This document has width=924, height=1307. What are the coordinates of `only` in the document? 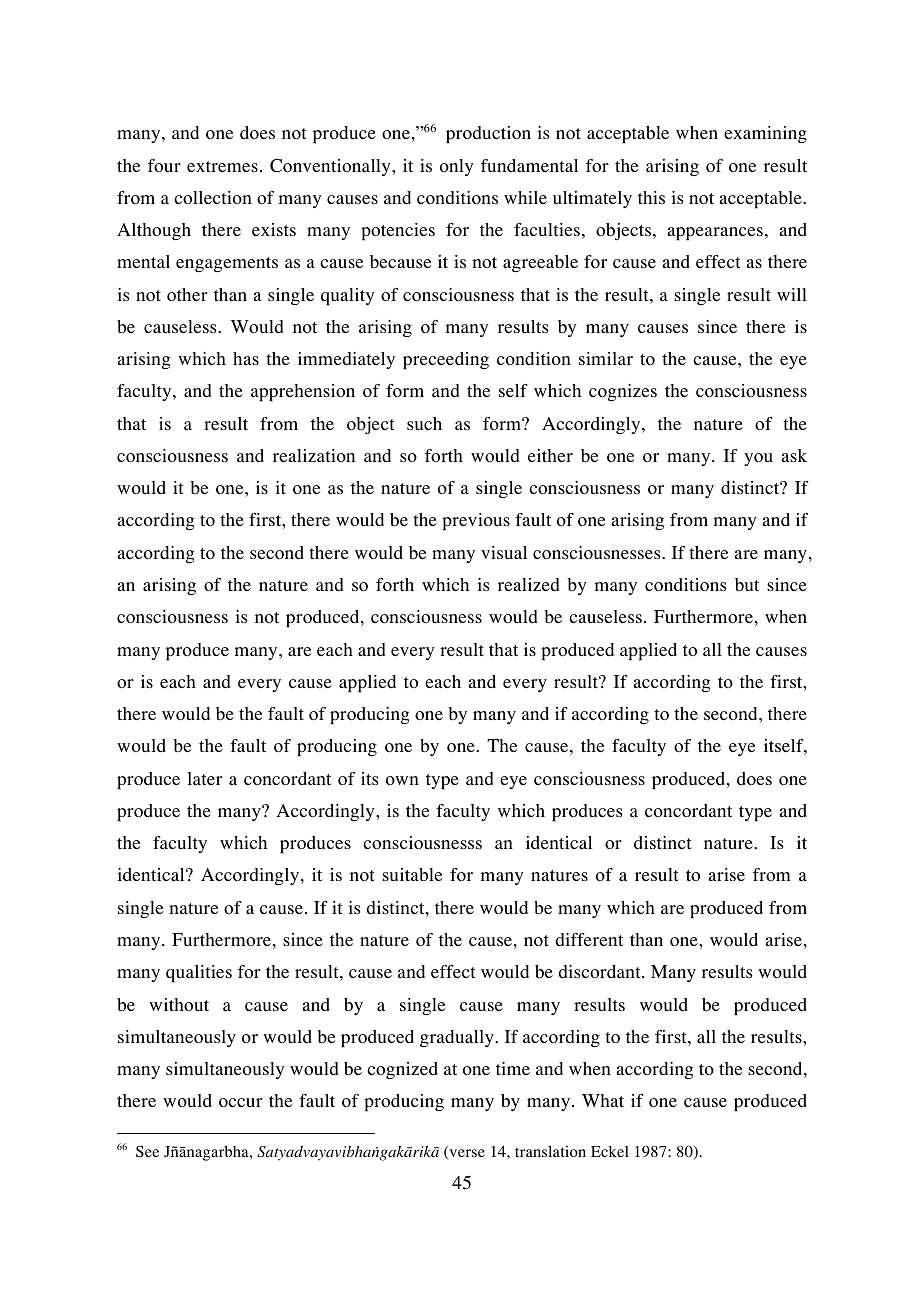 It's located at (457, 167).
